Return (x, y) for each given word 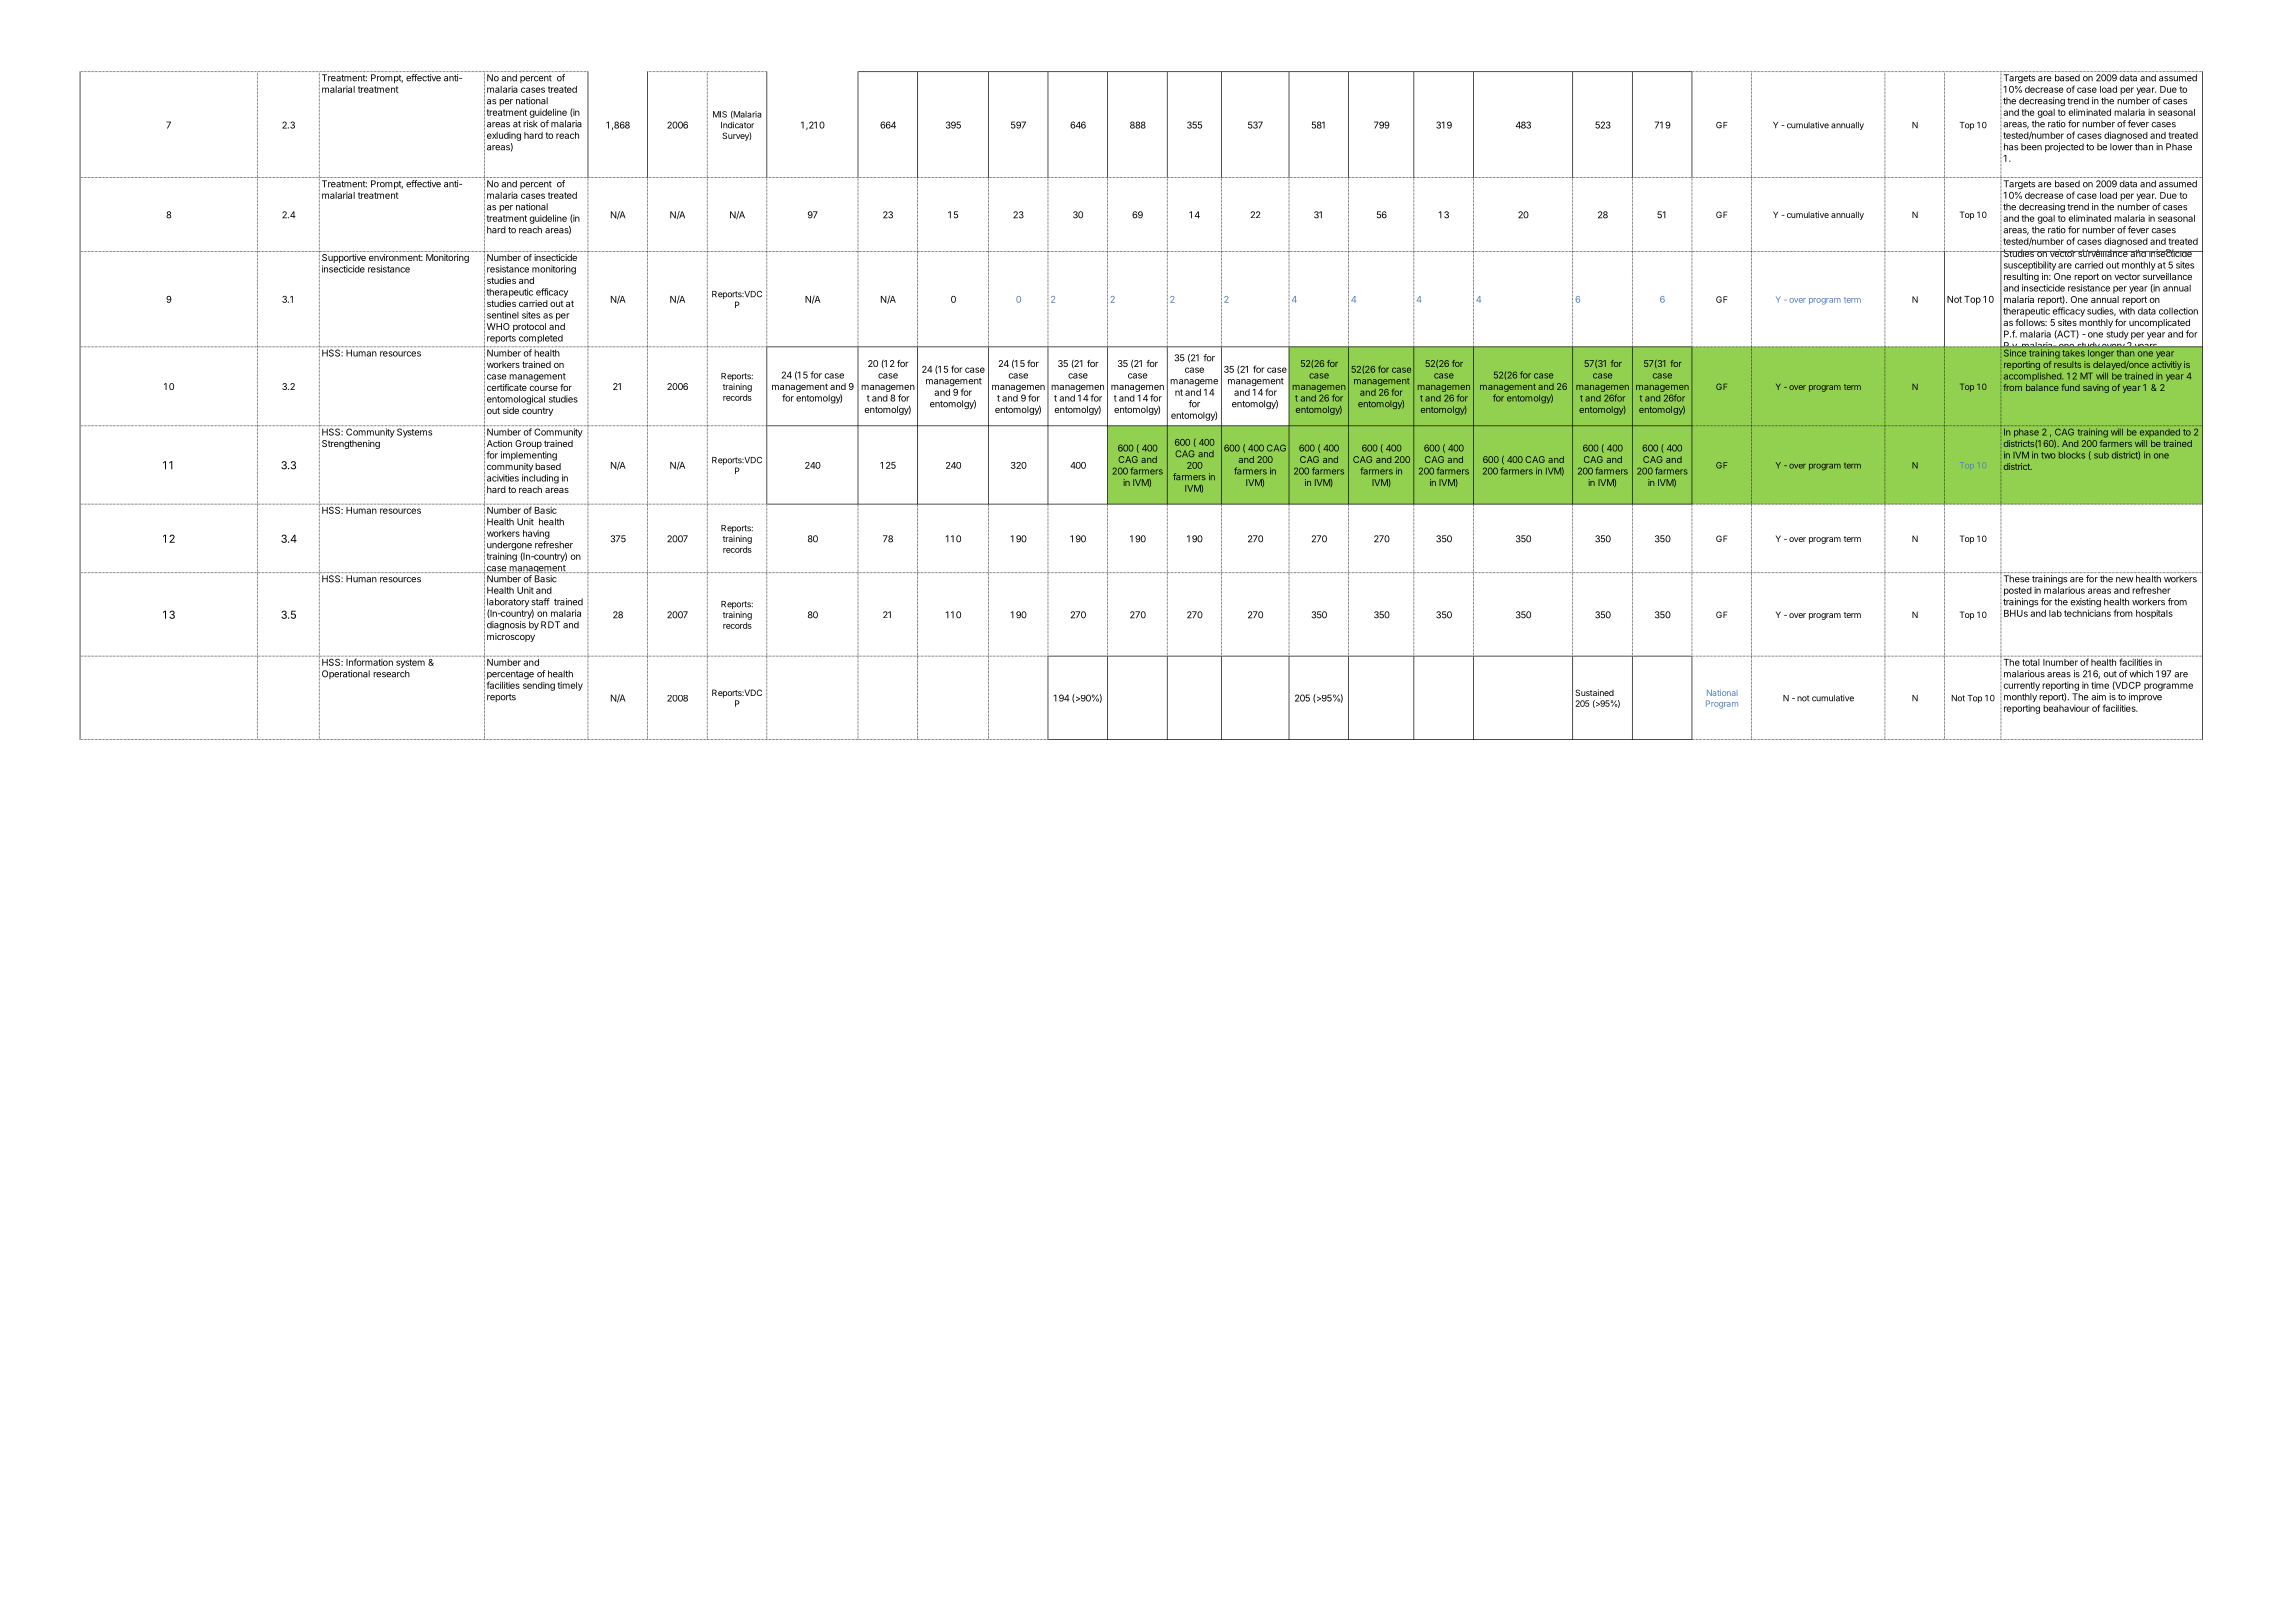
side (511, 410)
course (543, 388)
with (2127, 311)
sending (539, 685)
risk (530, 124)
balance (2042, 387)
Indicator (737, 125)
